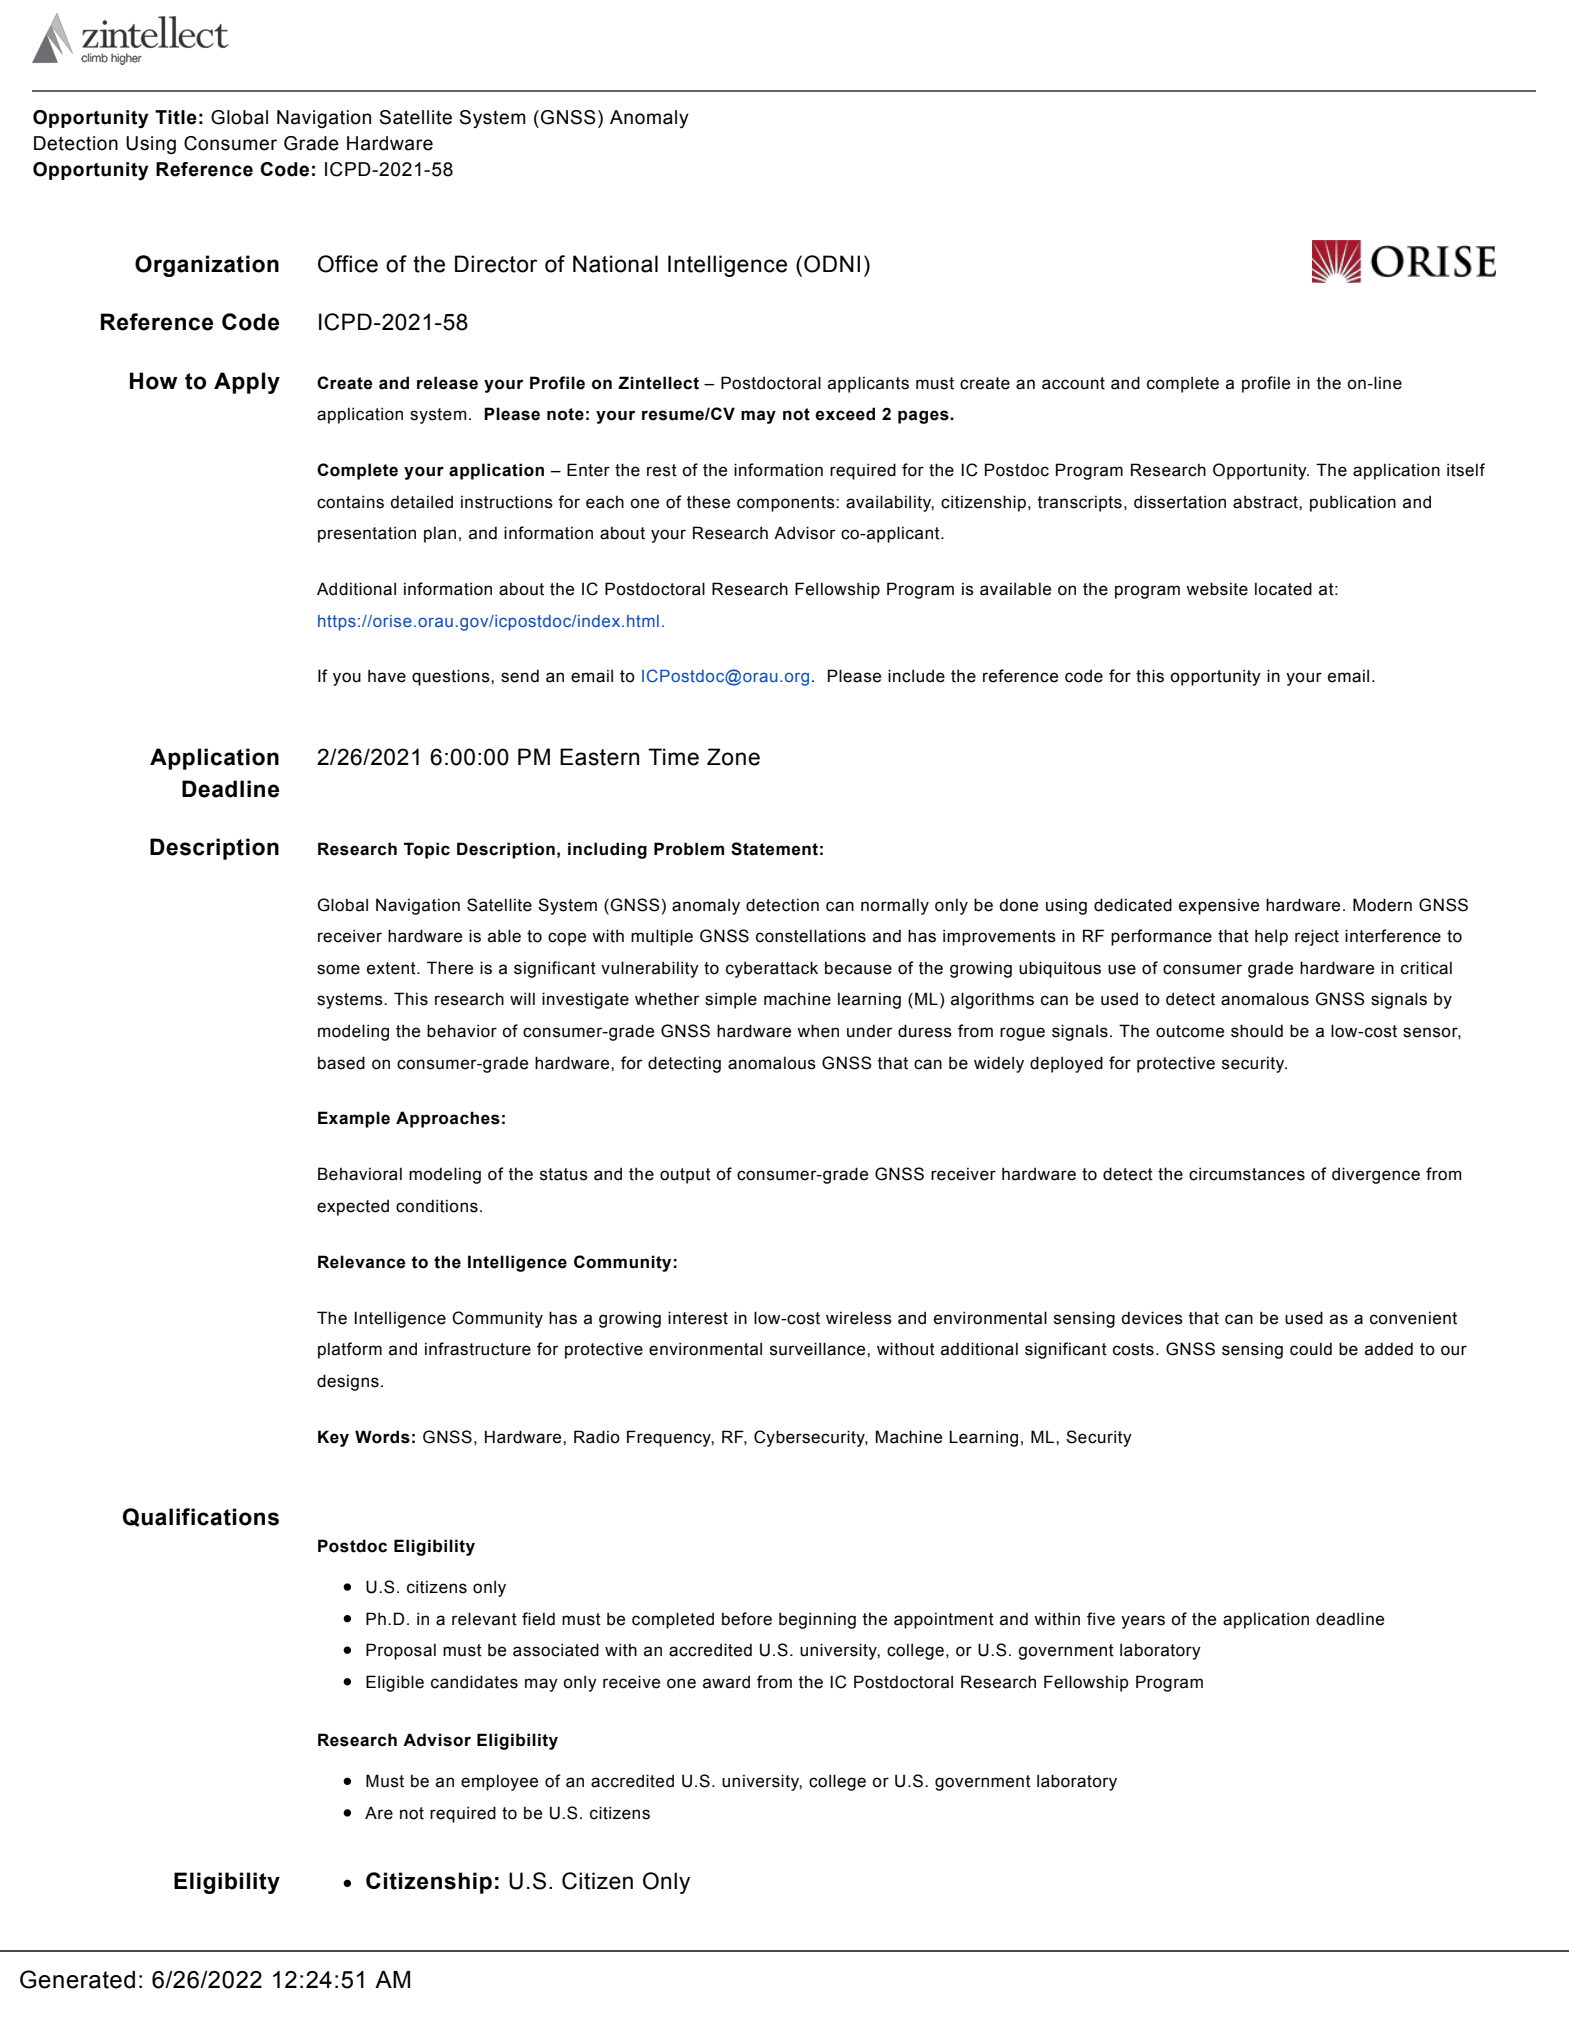 The width and height of the screenshot is (1569, 2030). Describe the element at coordinates (499, 1782) in the screenshot. I see `employee` at that location.
